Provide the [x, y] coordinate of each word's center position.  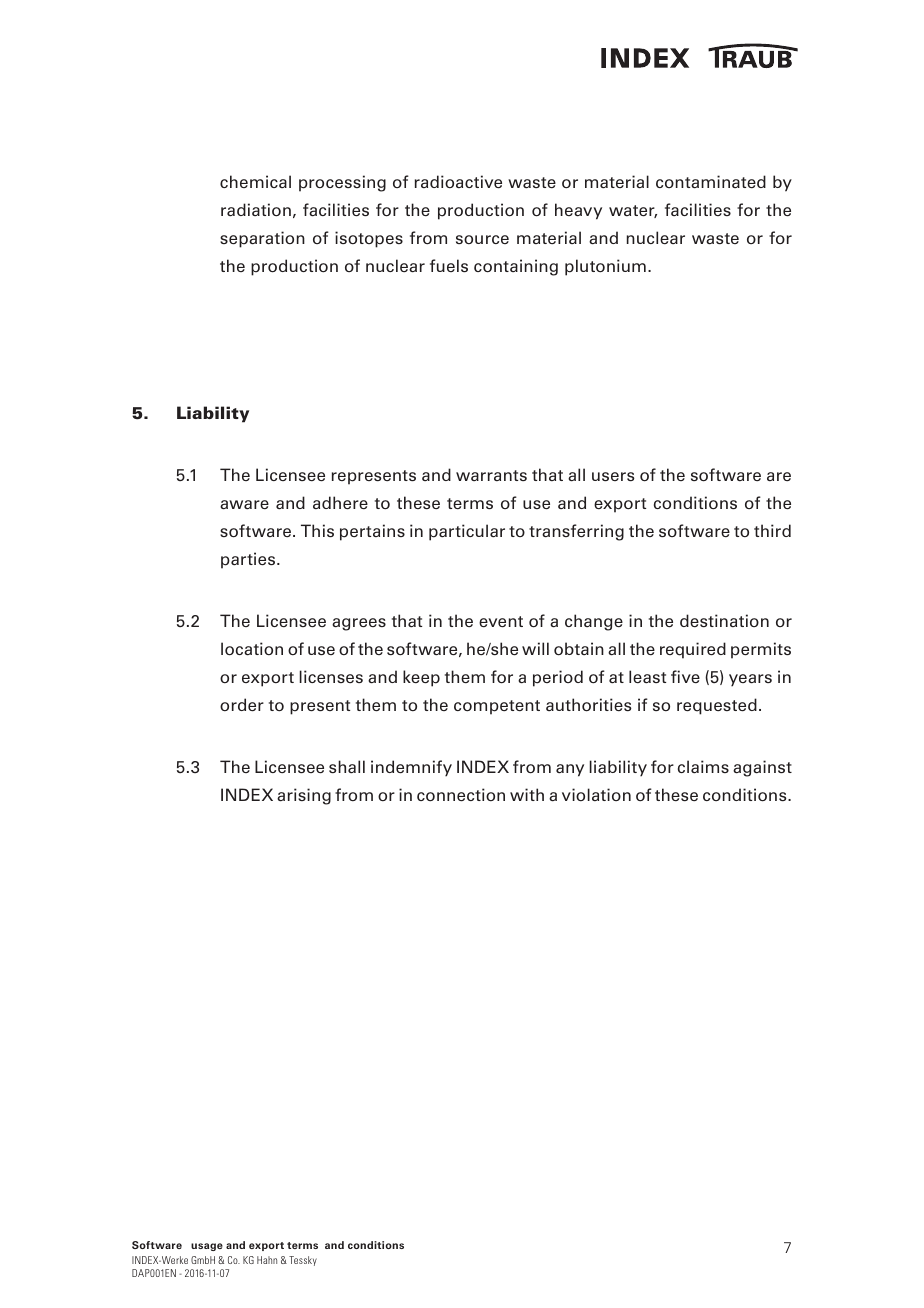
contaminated [711, 182]
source [482, 239]
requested [717, 706]
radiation [256, 210]
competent [497, 707]
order [242, 705]
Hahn [267, 1260]
